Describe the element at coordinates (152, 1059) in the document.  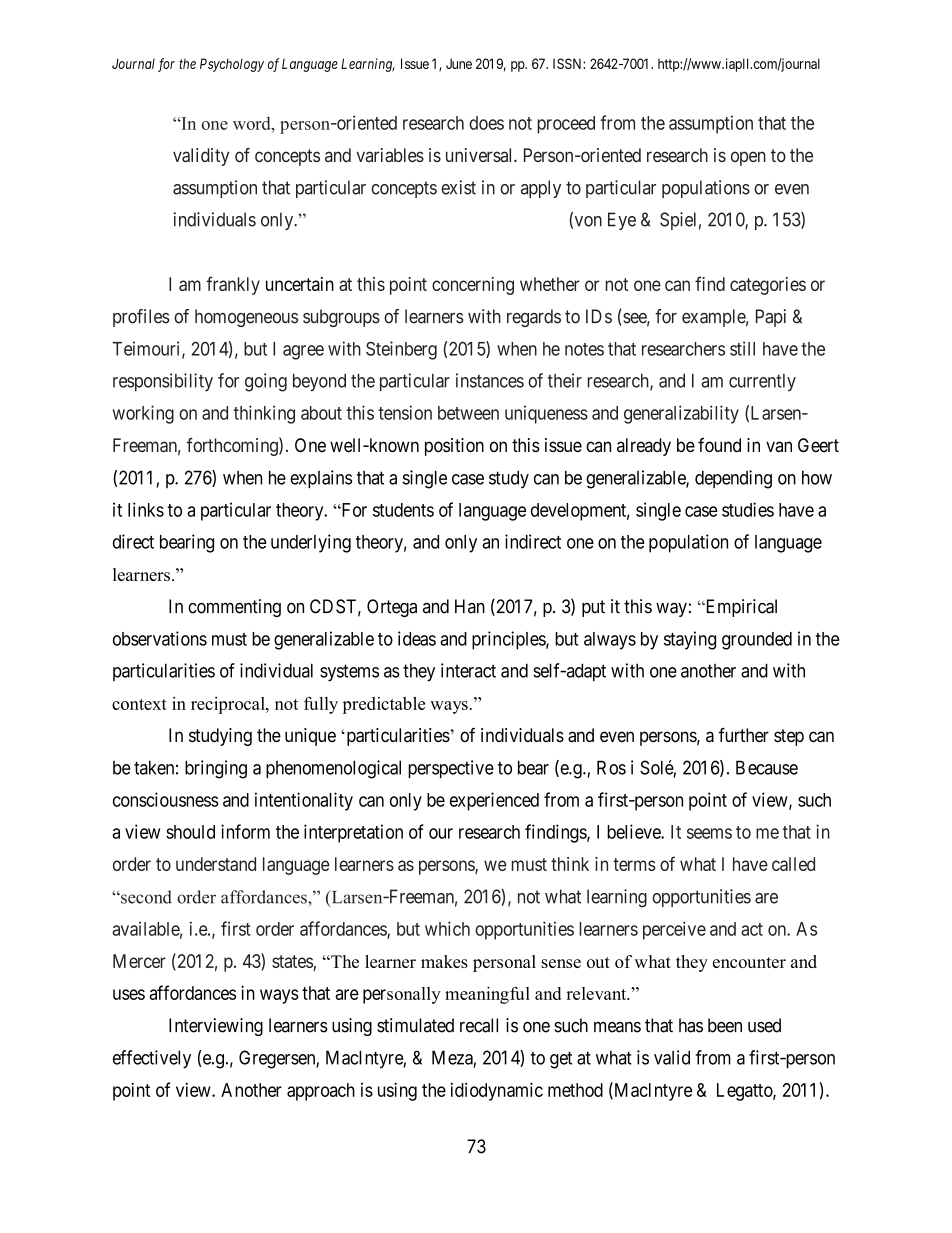
I see `effectively` at that location.
